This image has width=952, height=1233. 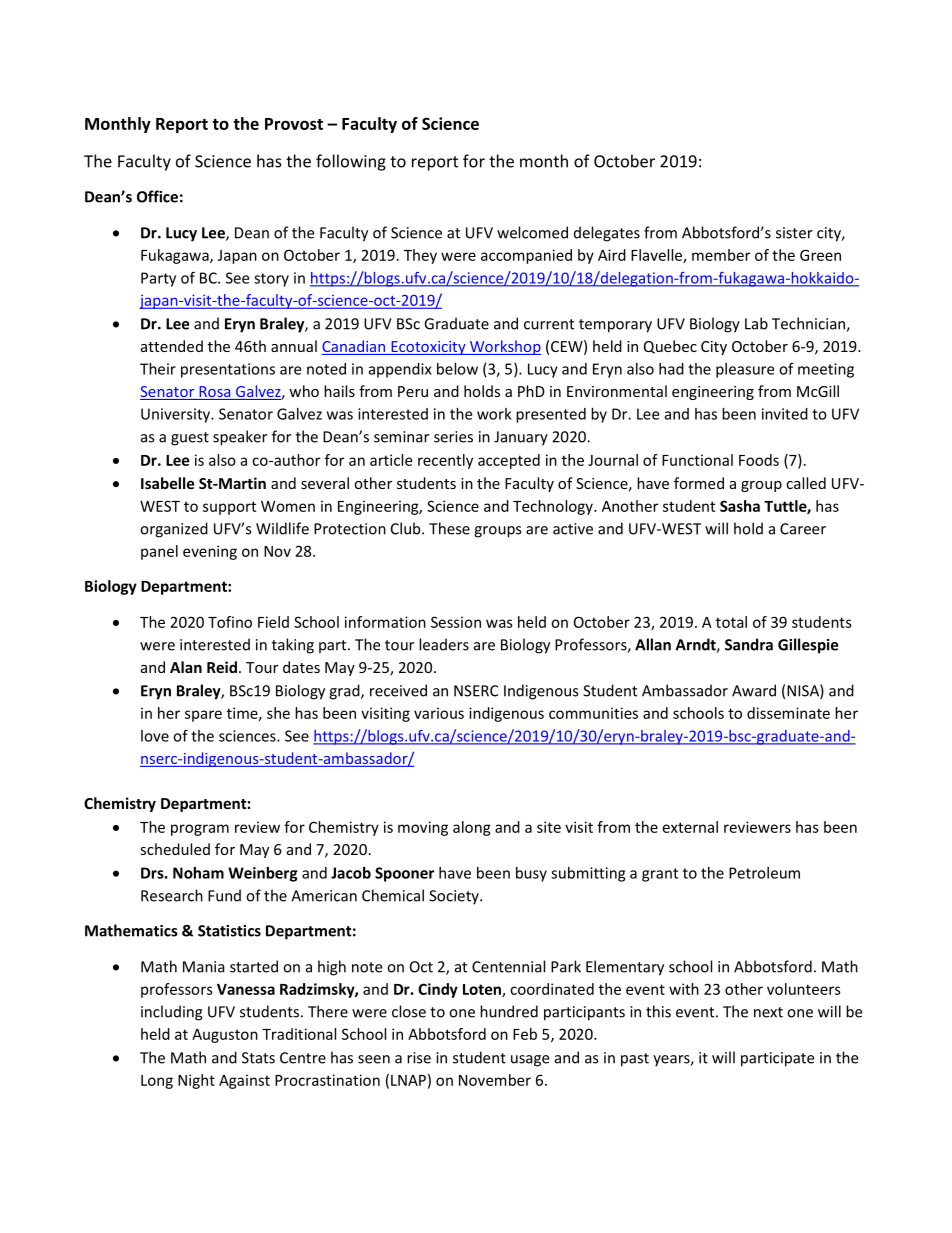 What do you see at coordinates (794, 233) in the image?
I see `sister` at bounding box center [794, 233].
